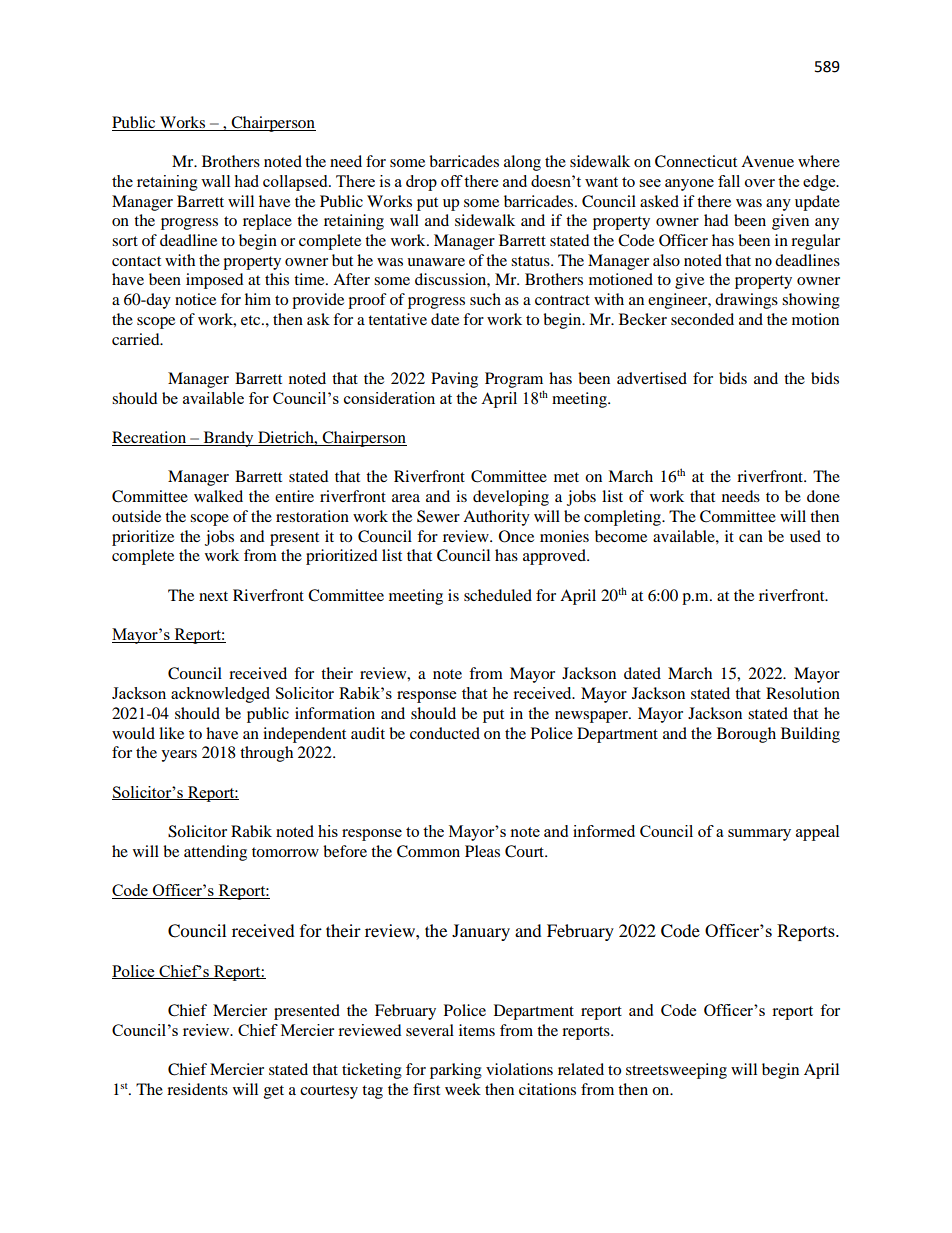  I want to click on Pleas, so click(482, 851).
